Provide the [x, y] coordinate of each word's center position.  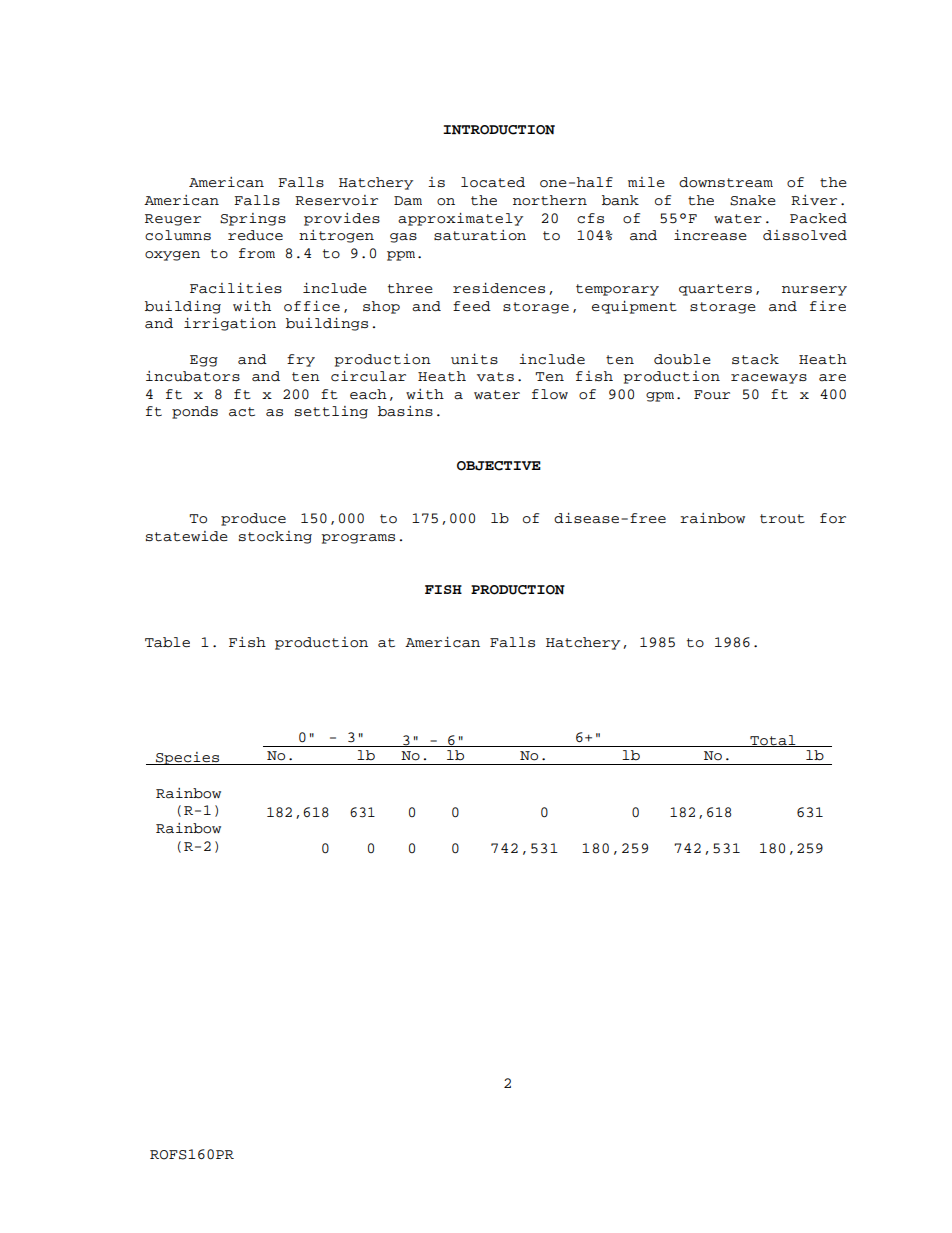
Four [712, 395]
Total [773, 741]
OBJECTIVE [499, 466]
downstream [726, 182]
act [242, 412]
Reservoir [336, 200]
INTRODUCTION [499, 130]
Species [188, 758]
